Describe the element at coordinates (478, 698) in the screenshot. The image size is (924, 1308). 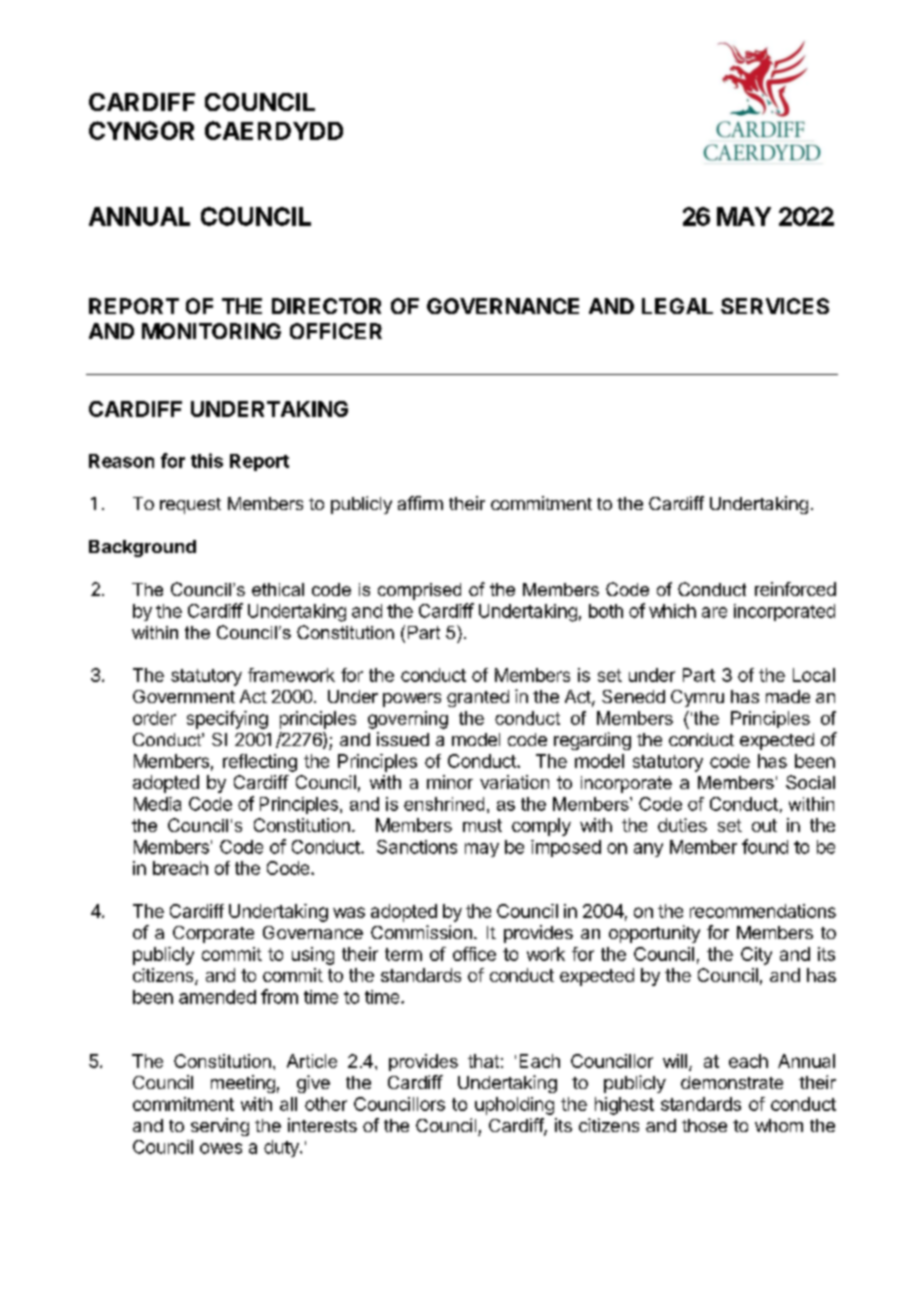
I see `granted` at that location.
